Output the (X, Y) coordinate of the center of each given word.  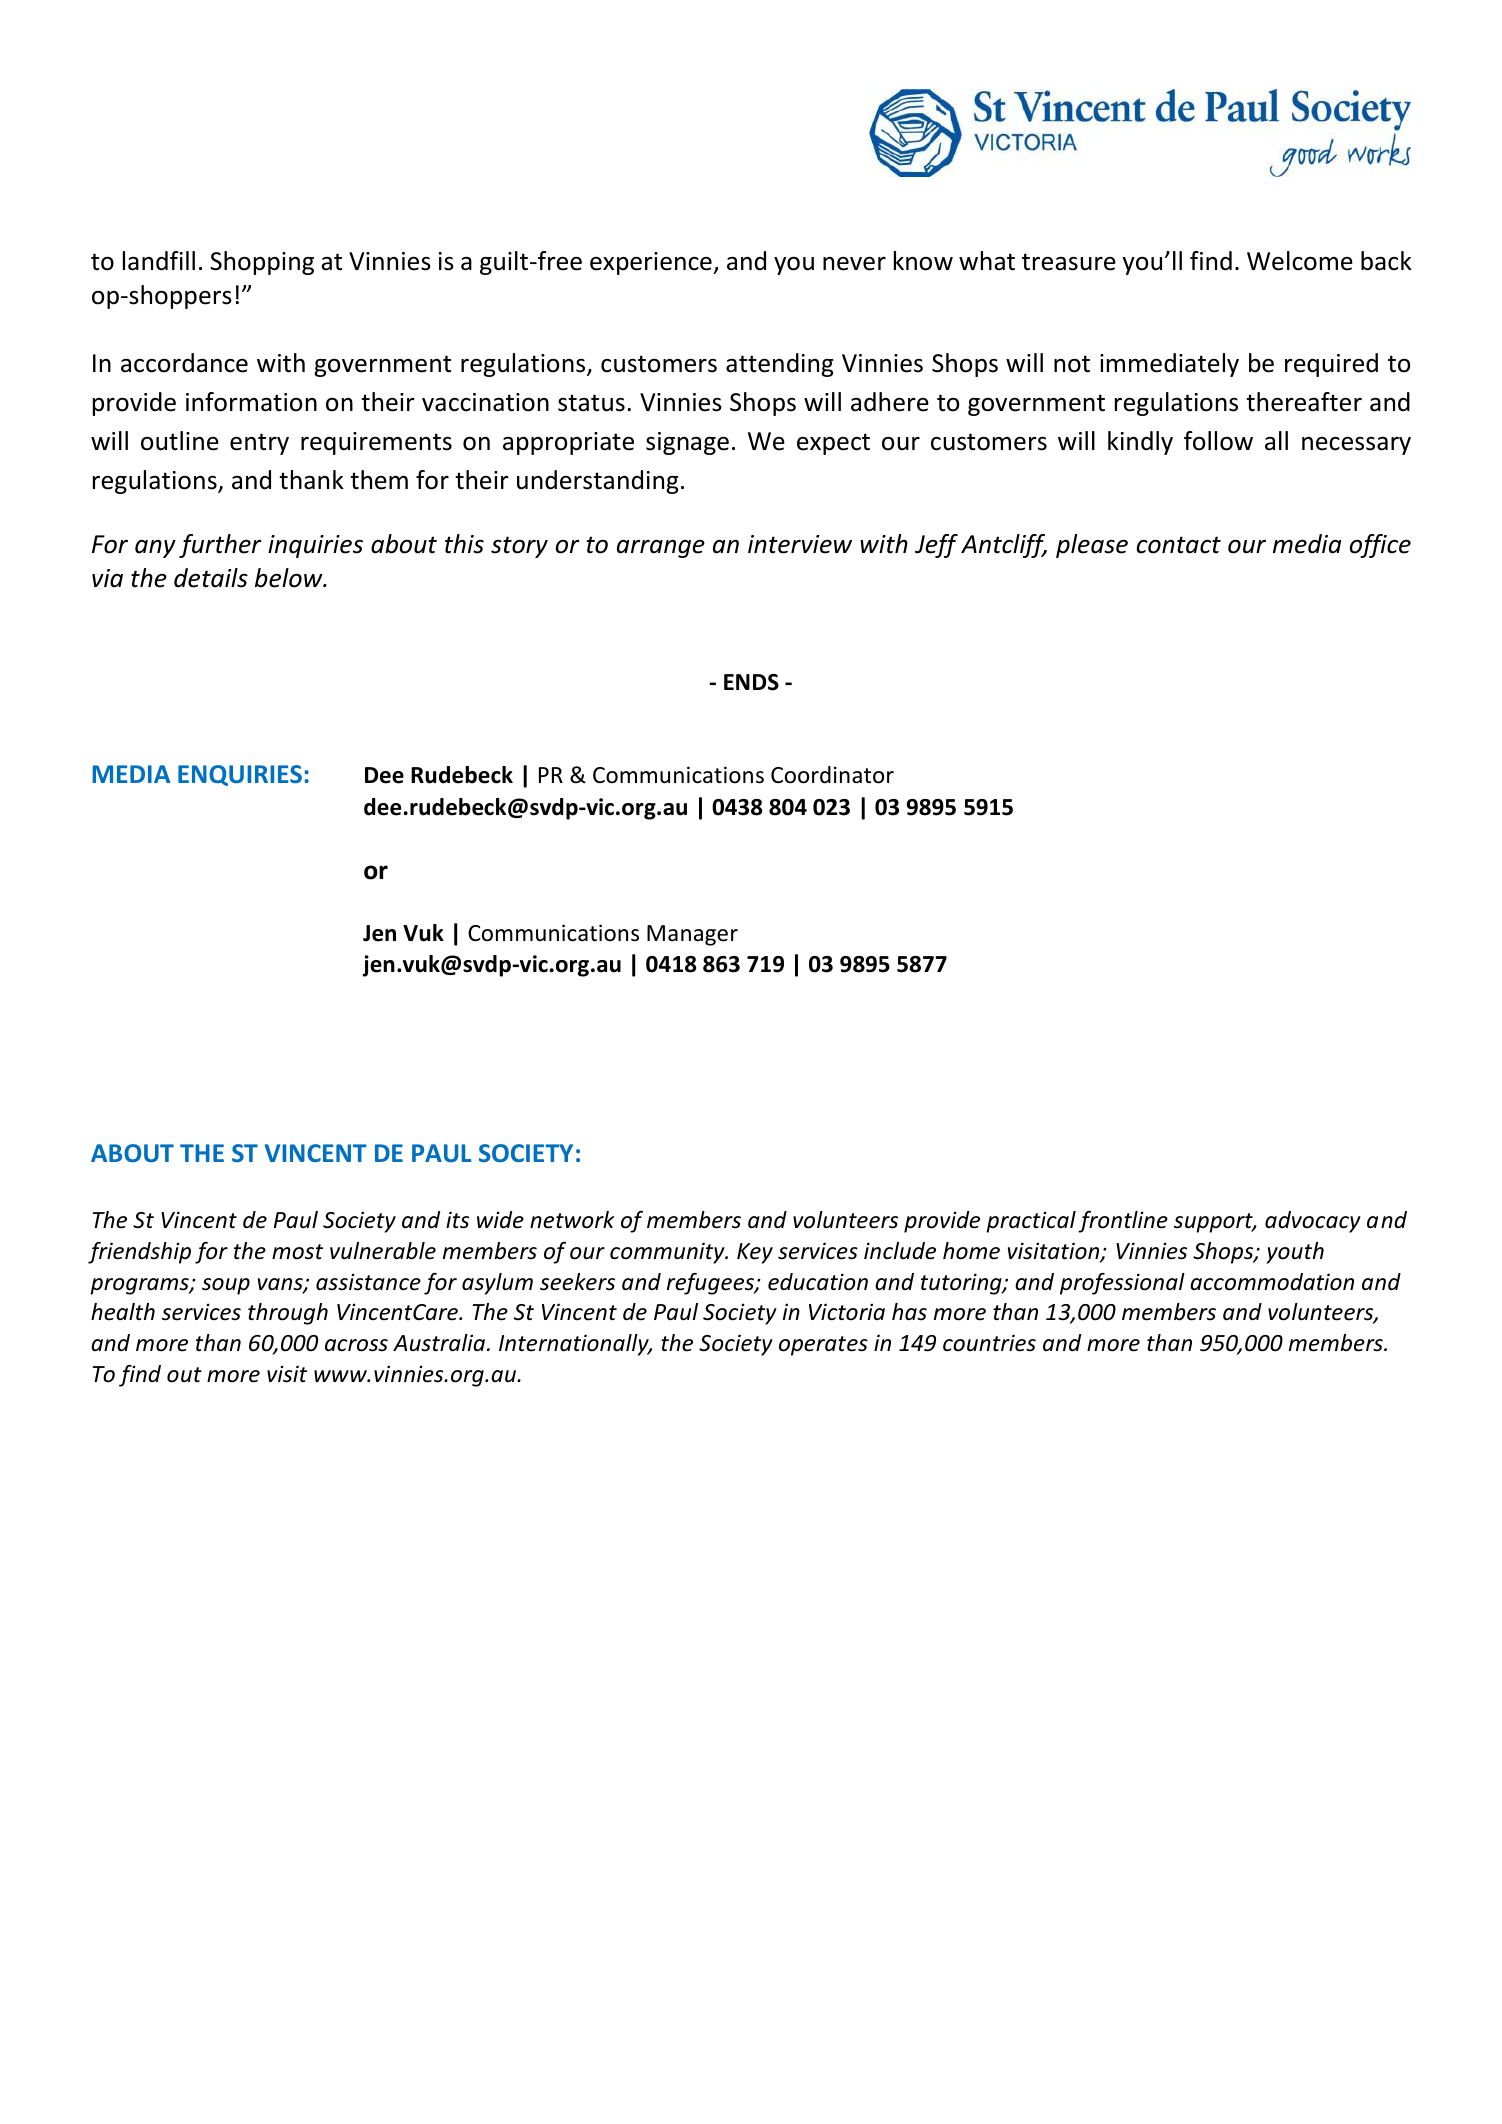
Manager (692, 935)
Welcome (1300, 261)
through (288, 1314)
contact (1179, 545)
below (290, 578)
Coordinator (832, 775)
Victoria (847, 1312)
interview (800, 544)
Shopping (262, 263)
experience (652, 263)
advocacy (1313, 1222)
